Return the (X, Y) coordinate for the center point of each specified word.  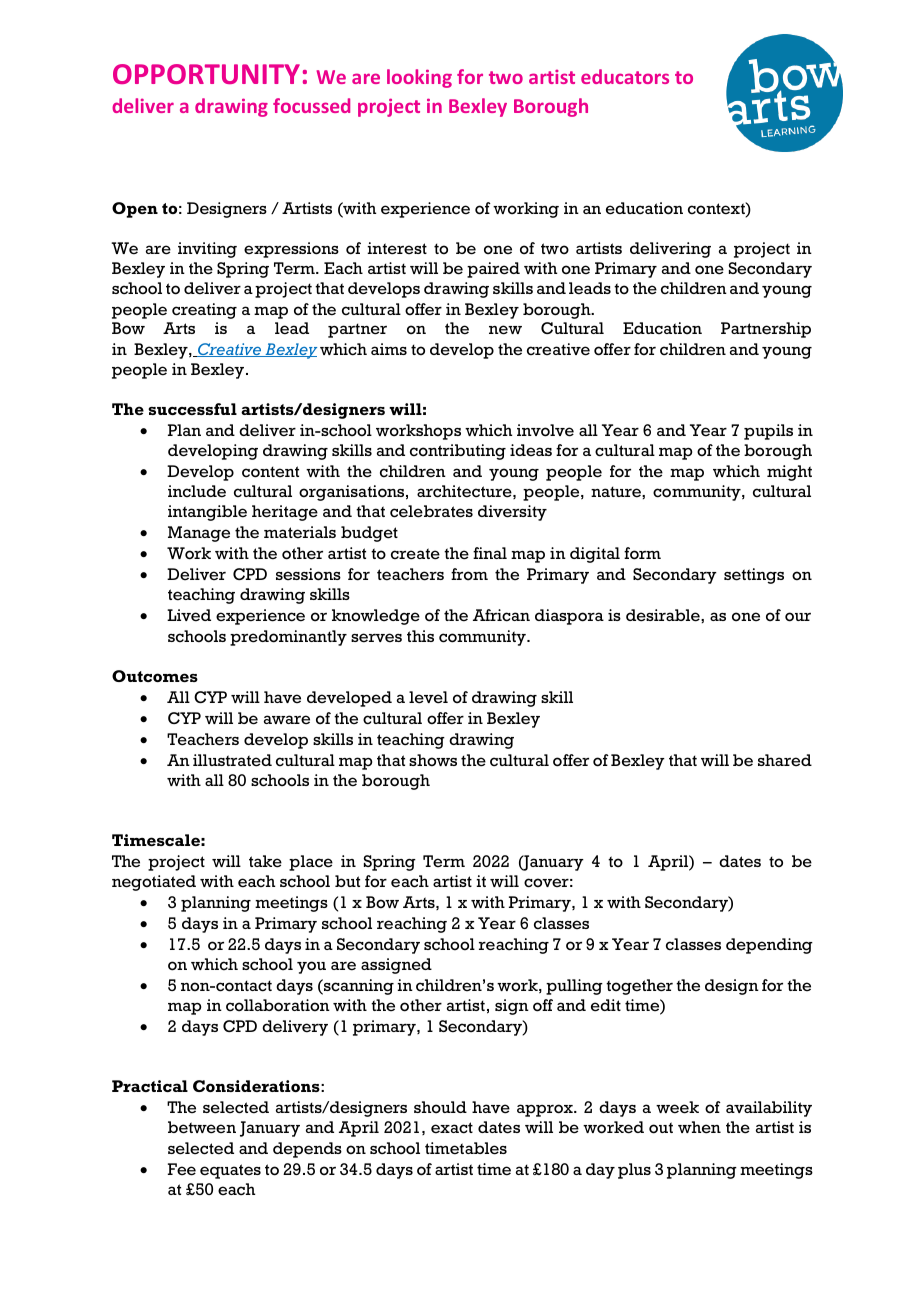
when (699, 1127)
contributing (458, 452)
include (197, 491)
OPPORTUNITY (206, 74)
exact (452, 1128)
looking (419, 78)
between (202, 1127)
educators (625, 76)
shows (433, 760)
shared (785, 760)
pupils (768, 432)
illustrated (232, 760)
